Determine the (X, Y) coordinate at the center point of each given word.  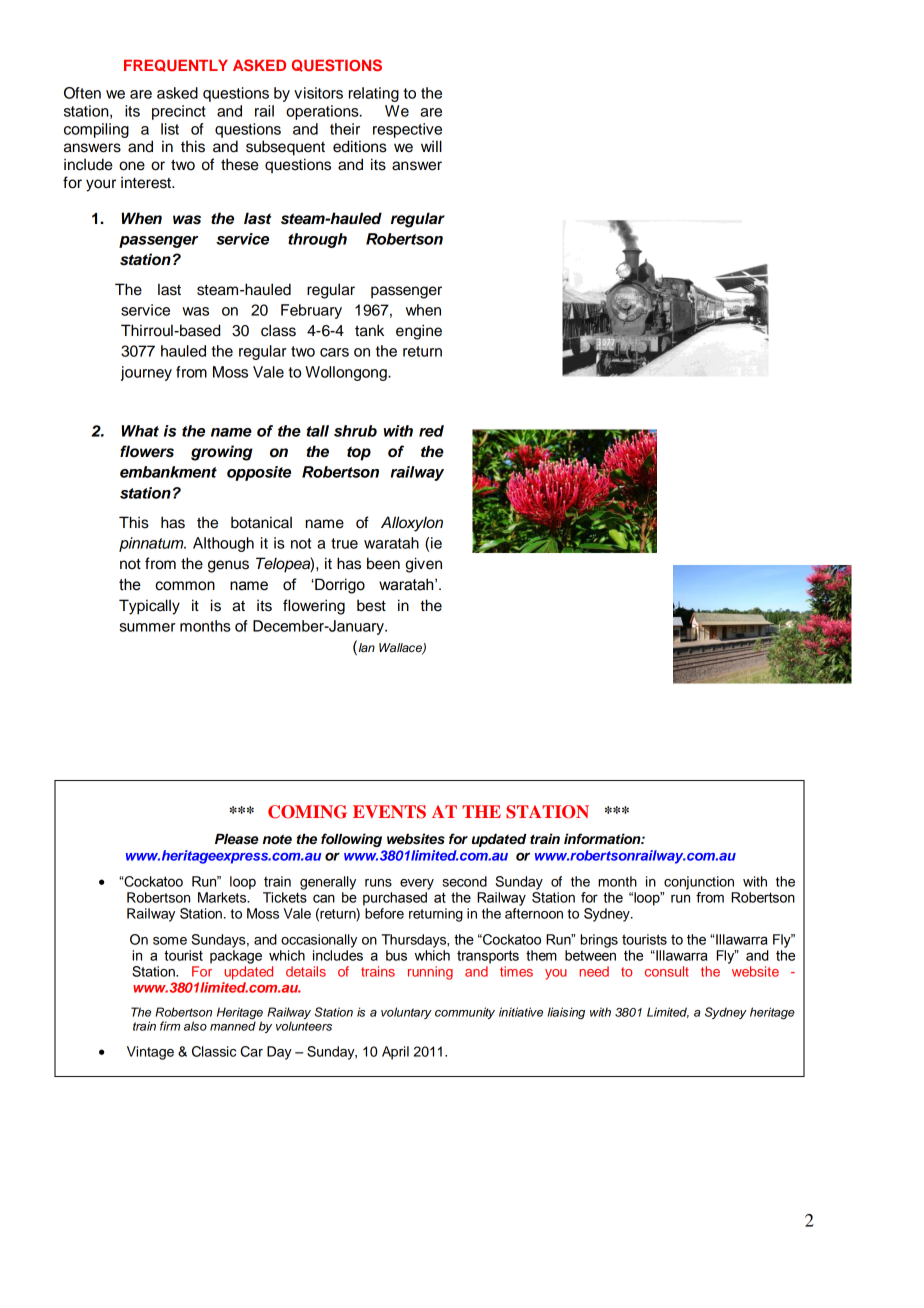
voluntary (406, 1013)
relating (374, 94)
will (431, 146)
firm (170, 1026)
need (594, 971)
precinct (179, 112)
